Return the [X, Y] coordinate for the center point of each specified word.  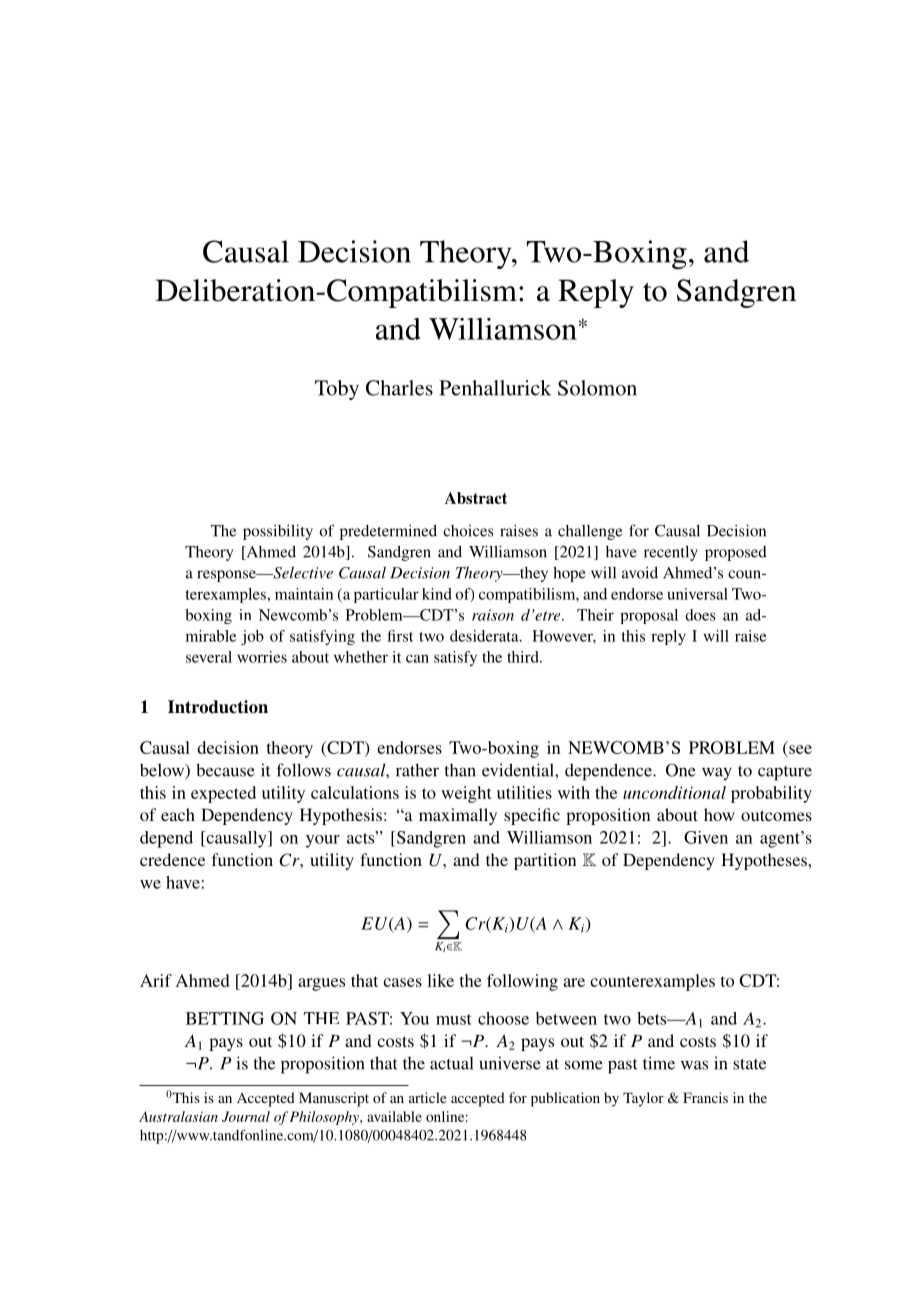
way [717, 773]
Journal [246, 1116]
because [225, 770]
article [427, 1097]
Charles [399, 388]
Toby [337, 390]
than [460, 770]
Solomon [597, 388]
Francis [705, 1097]
